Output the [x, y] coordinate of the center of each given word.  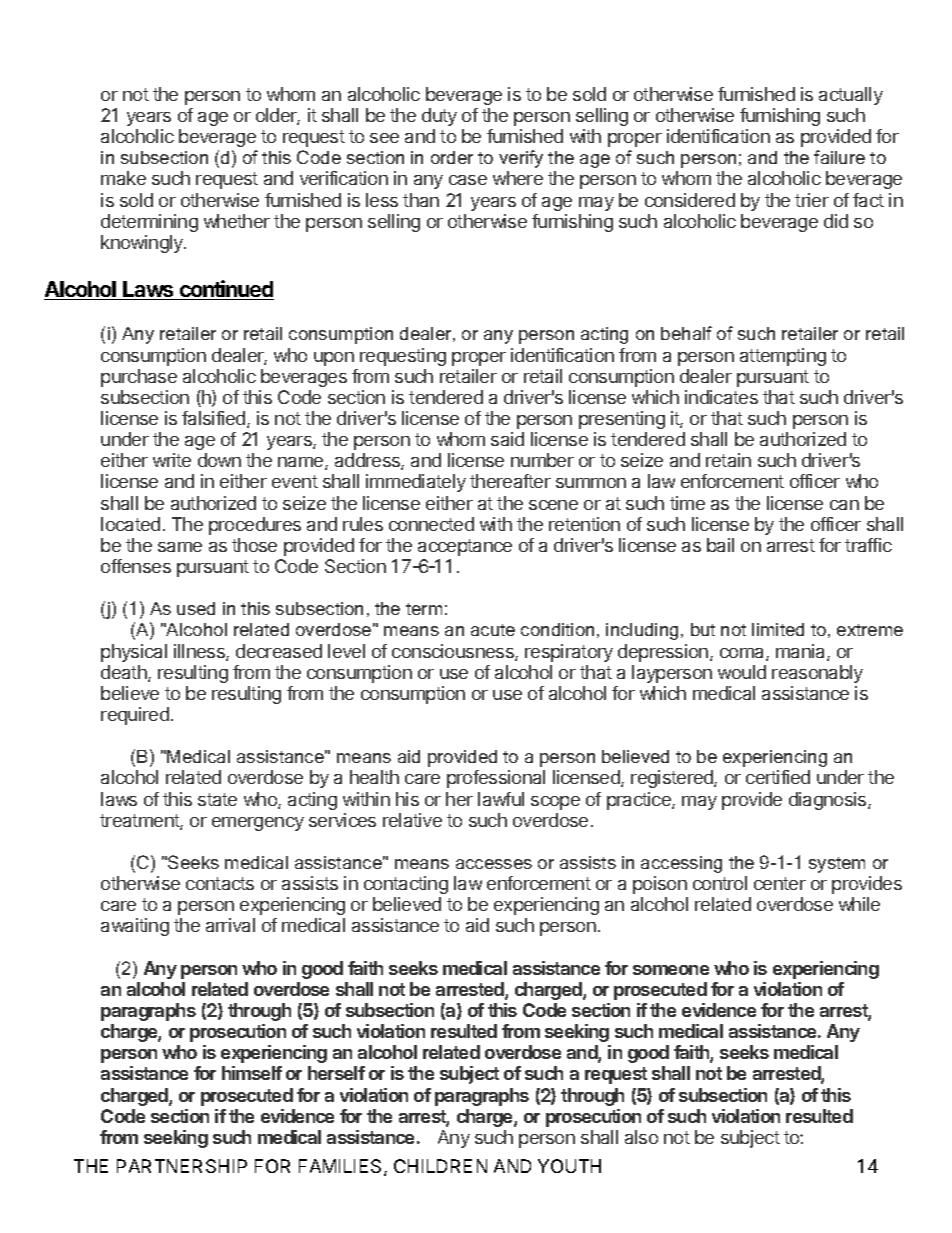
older [278, 116]
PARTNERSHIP [182, 1166]
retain [728, 460]
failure [839, 157]
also [641, 1137]
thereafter [510, 481]
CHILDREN [440, 1166]
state [217, 799]
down [219, 460]
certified [778, 777]
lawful [501, 799]
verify [521, 159]
